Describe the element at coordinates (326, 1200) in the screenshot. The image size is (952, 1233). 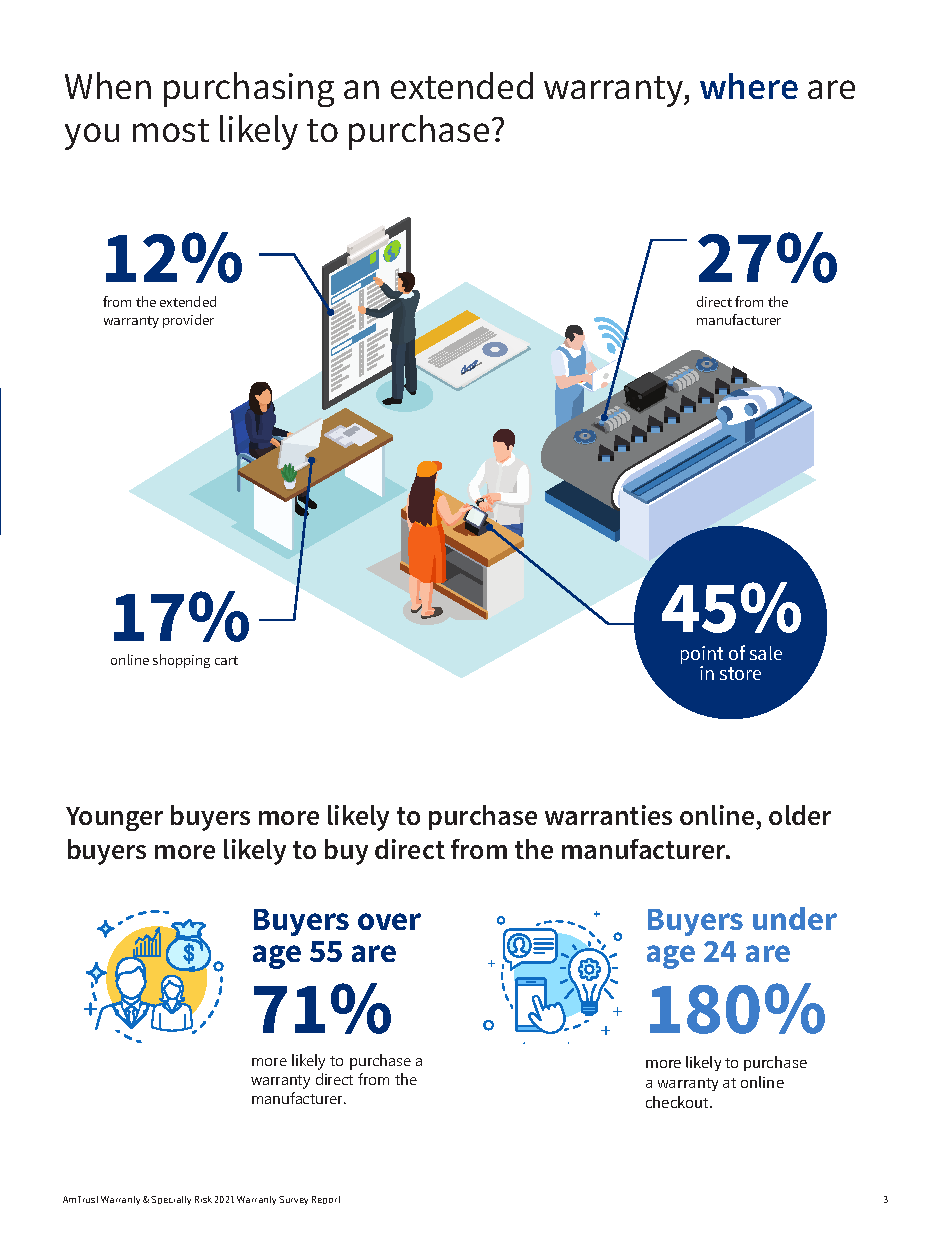
I see `Report` at that location.
